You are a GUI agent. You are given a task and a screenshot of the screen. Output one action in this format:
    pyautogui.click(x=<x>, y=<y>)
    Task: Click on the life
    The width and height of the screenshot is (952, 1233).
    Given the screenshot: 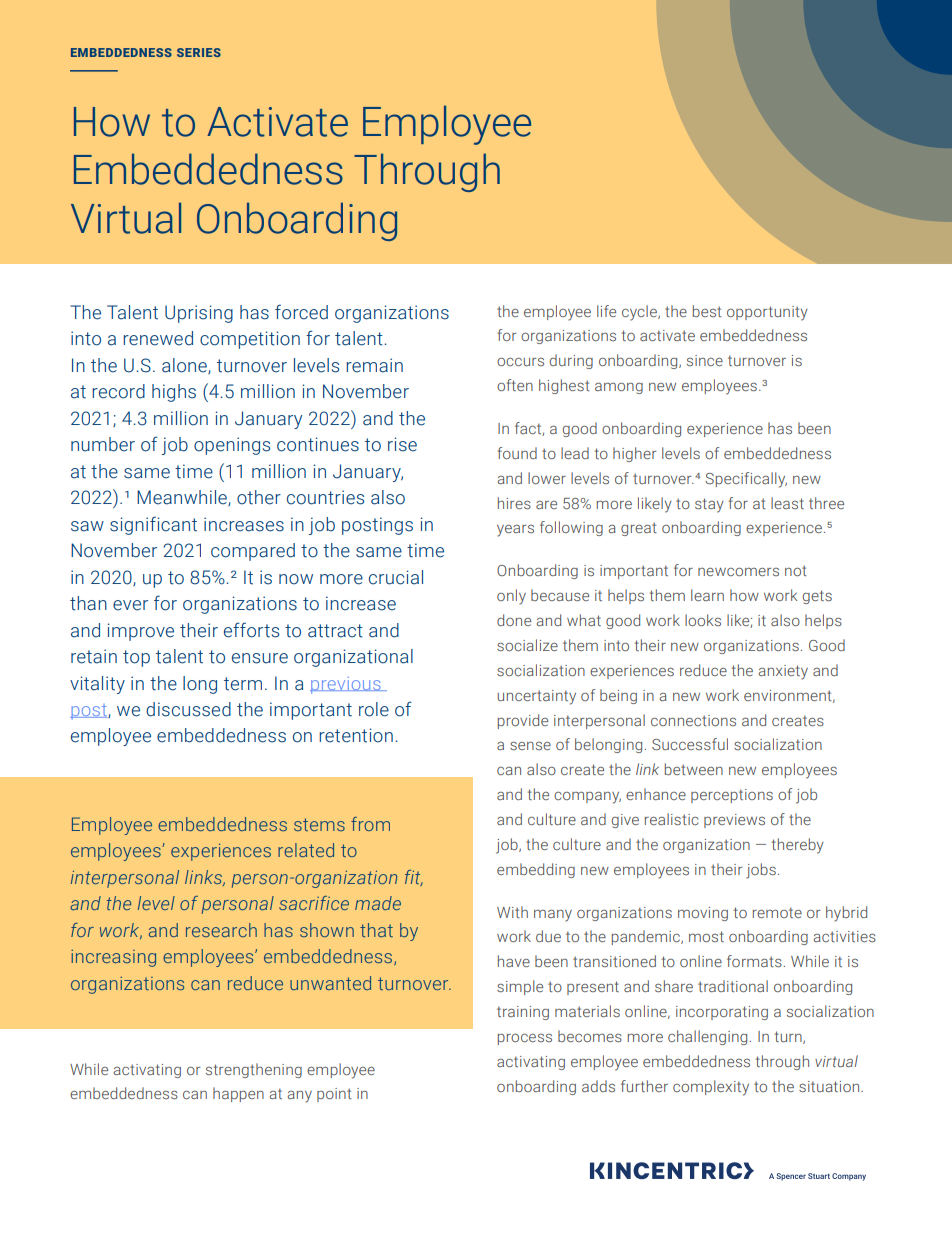 What is the action you would take?
    pyautogui.click(x=606, y=311)
